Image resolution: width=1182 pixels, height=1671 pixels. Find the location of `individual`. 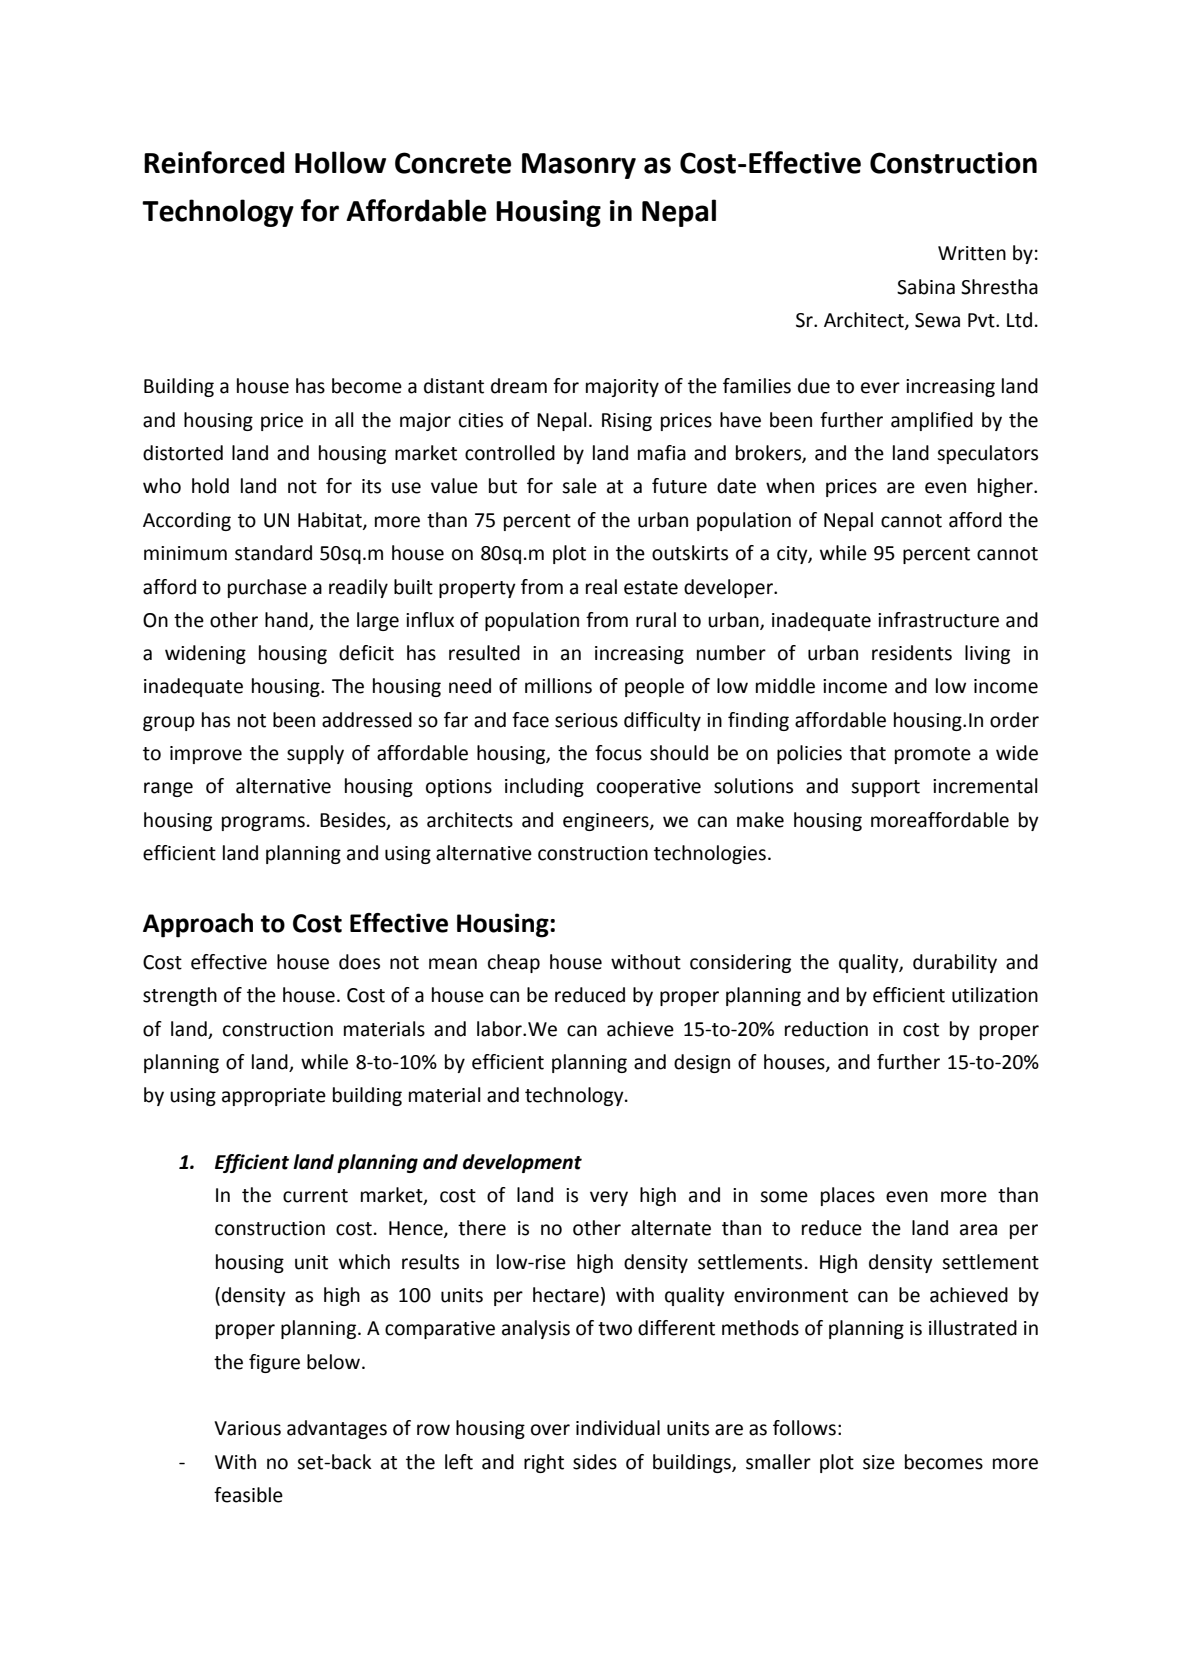

individual is located at coordinates (618, 1428).
